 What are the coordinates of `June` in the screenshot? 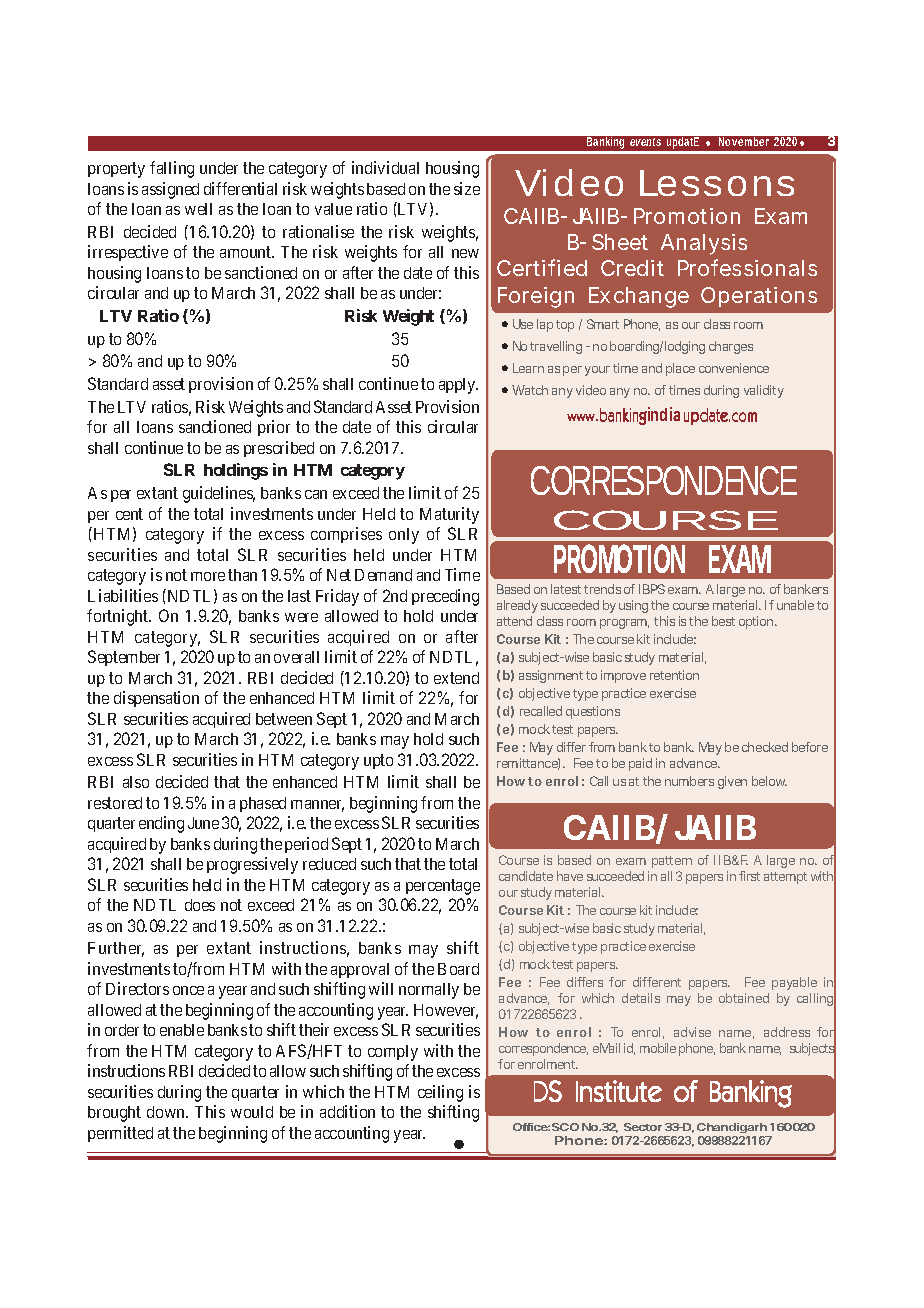 It's located at (203, 823).
